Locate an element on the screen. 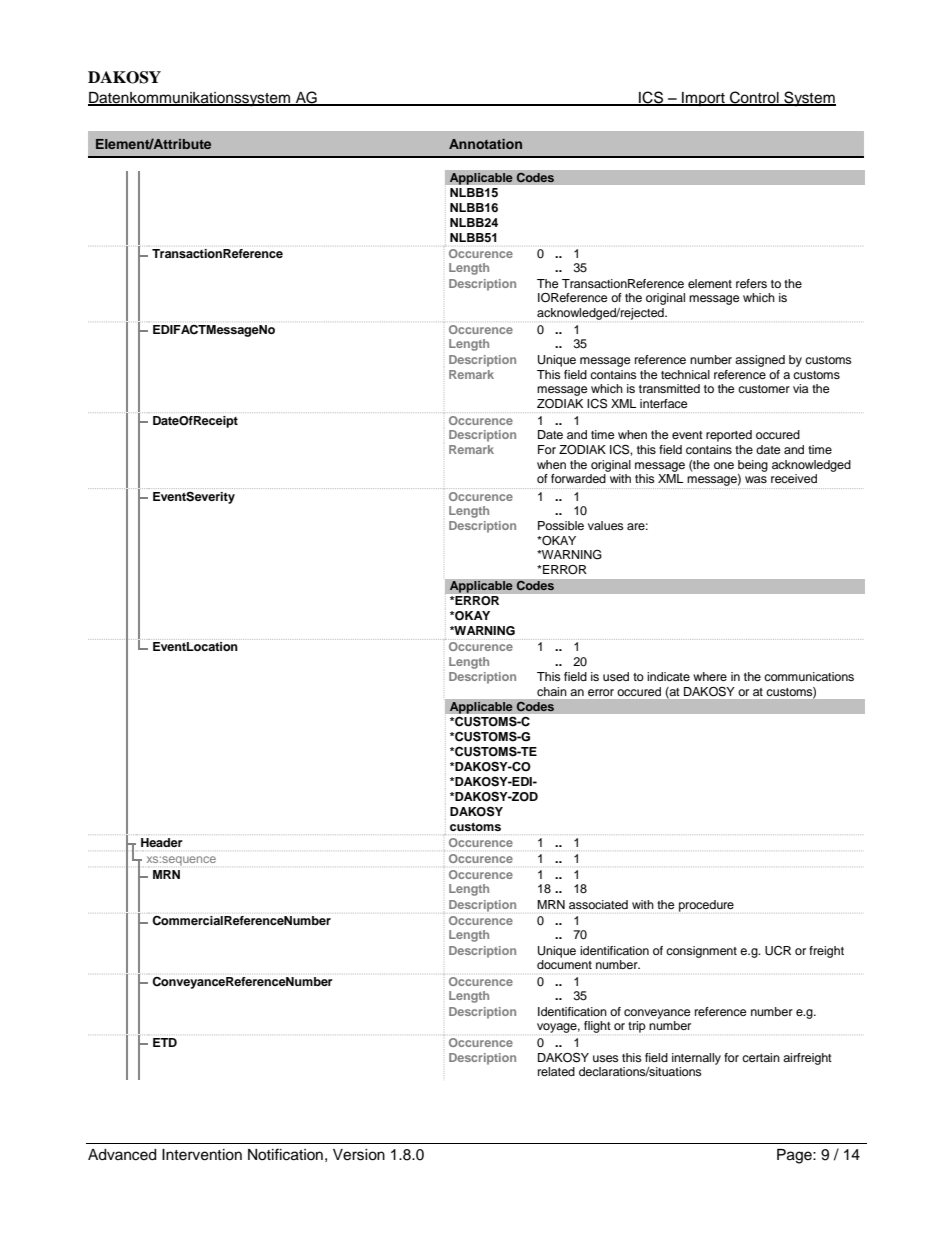 This screenshot has width=952, height=1233. Intervention is located at coordinates (202, 1155).
